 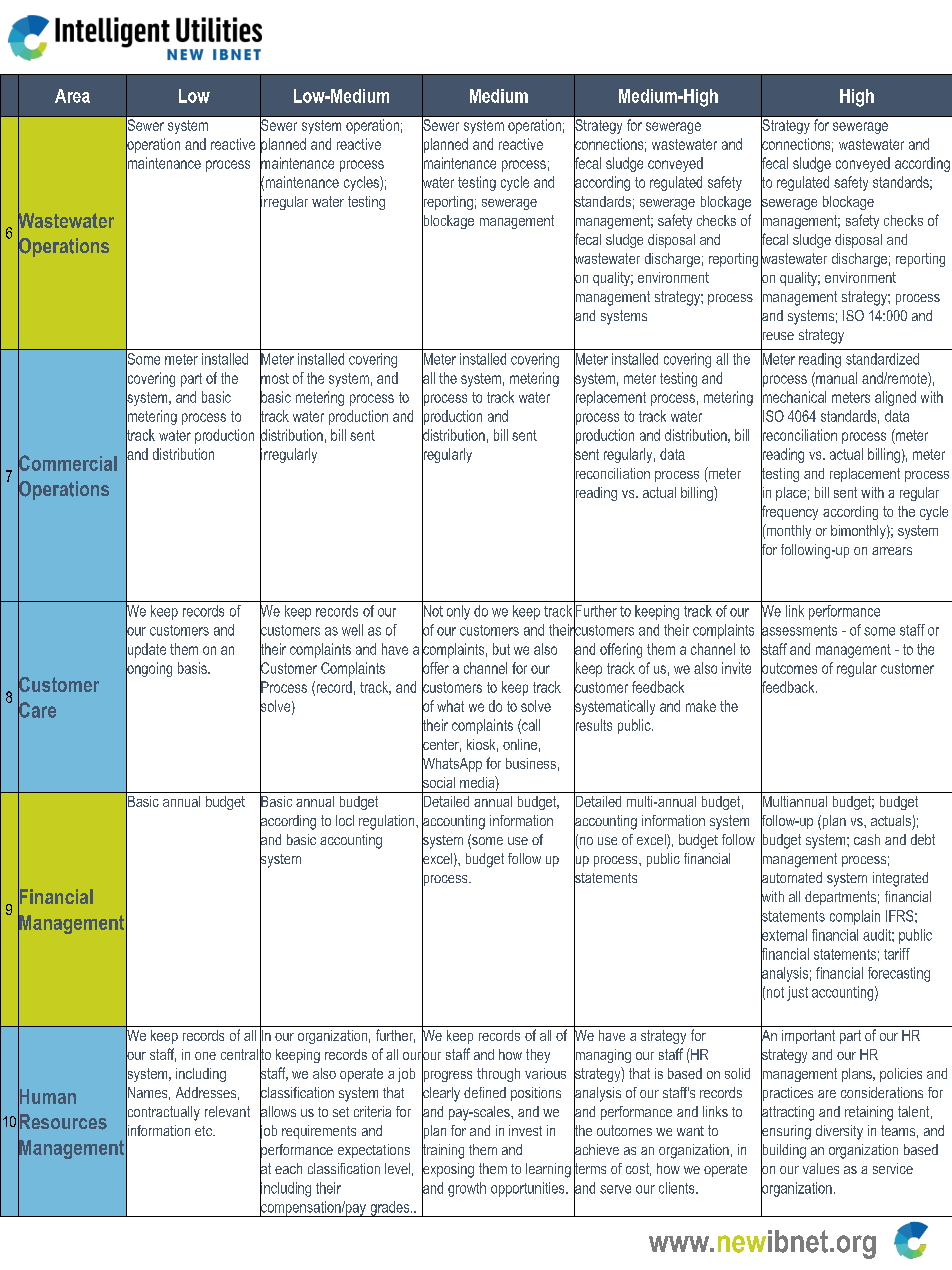 What do you see at coordinates (789, 513) in the document?
I see `frequency` at bounding box center [789, 513].
